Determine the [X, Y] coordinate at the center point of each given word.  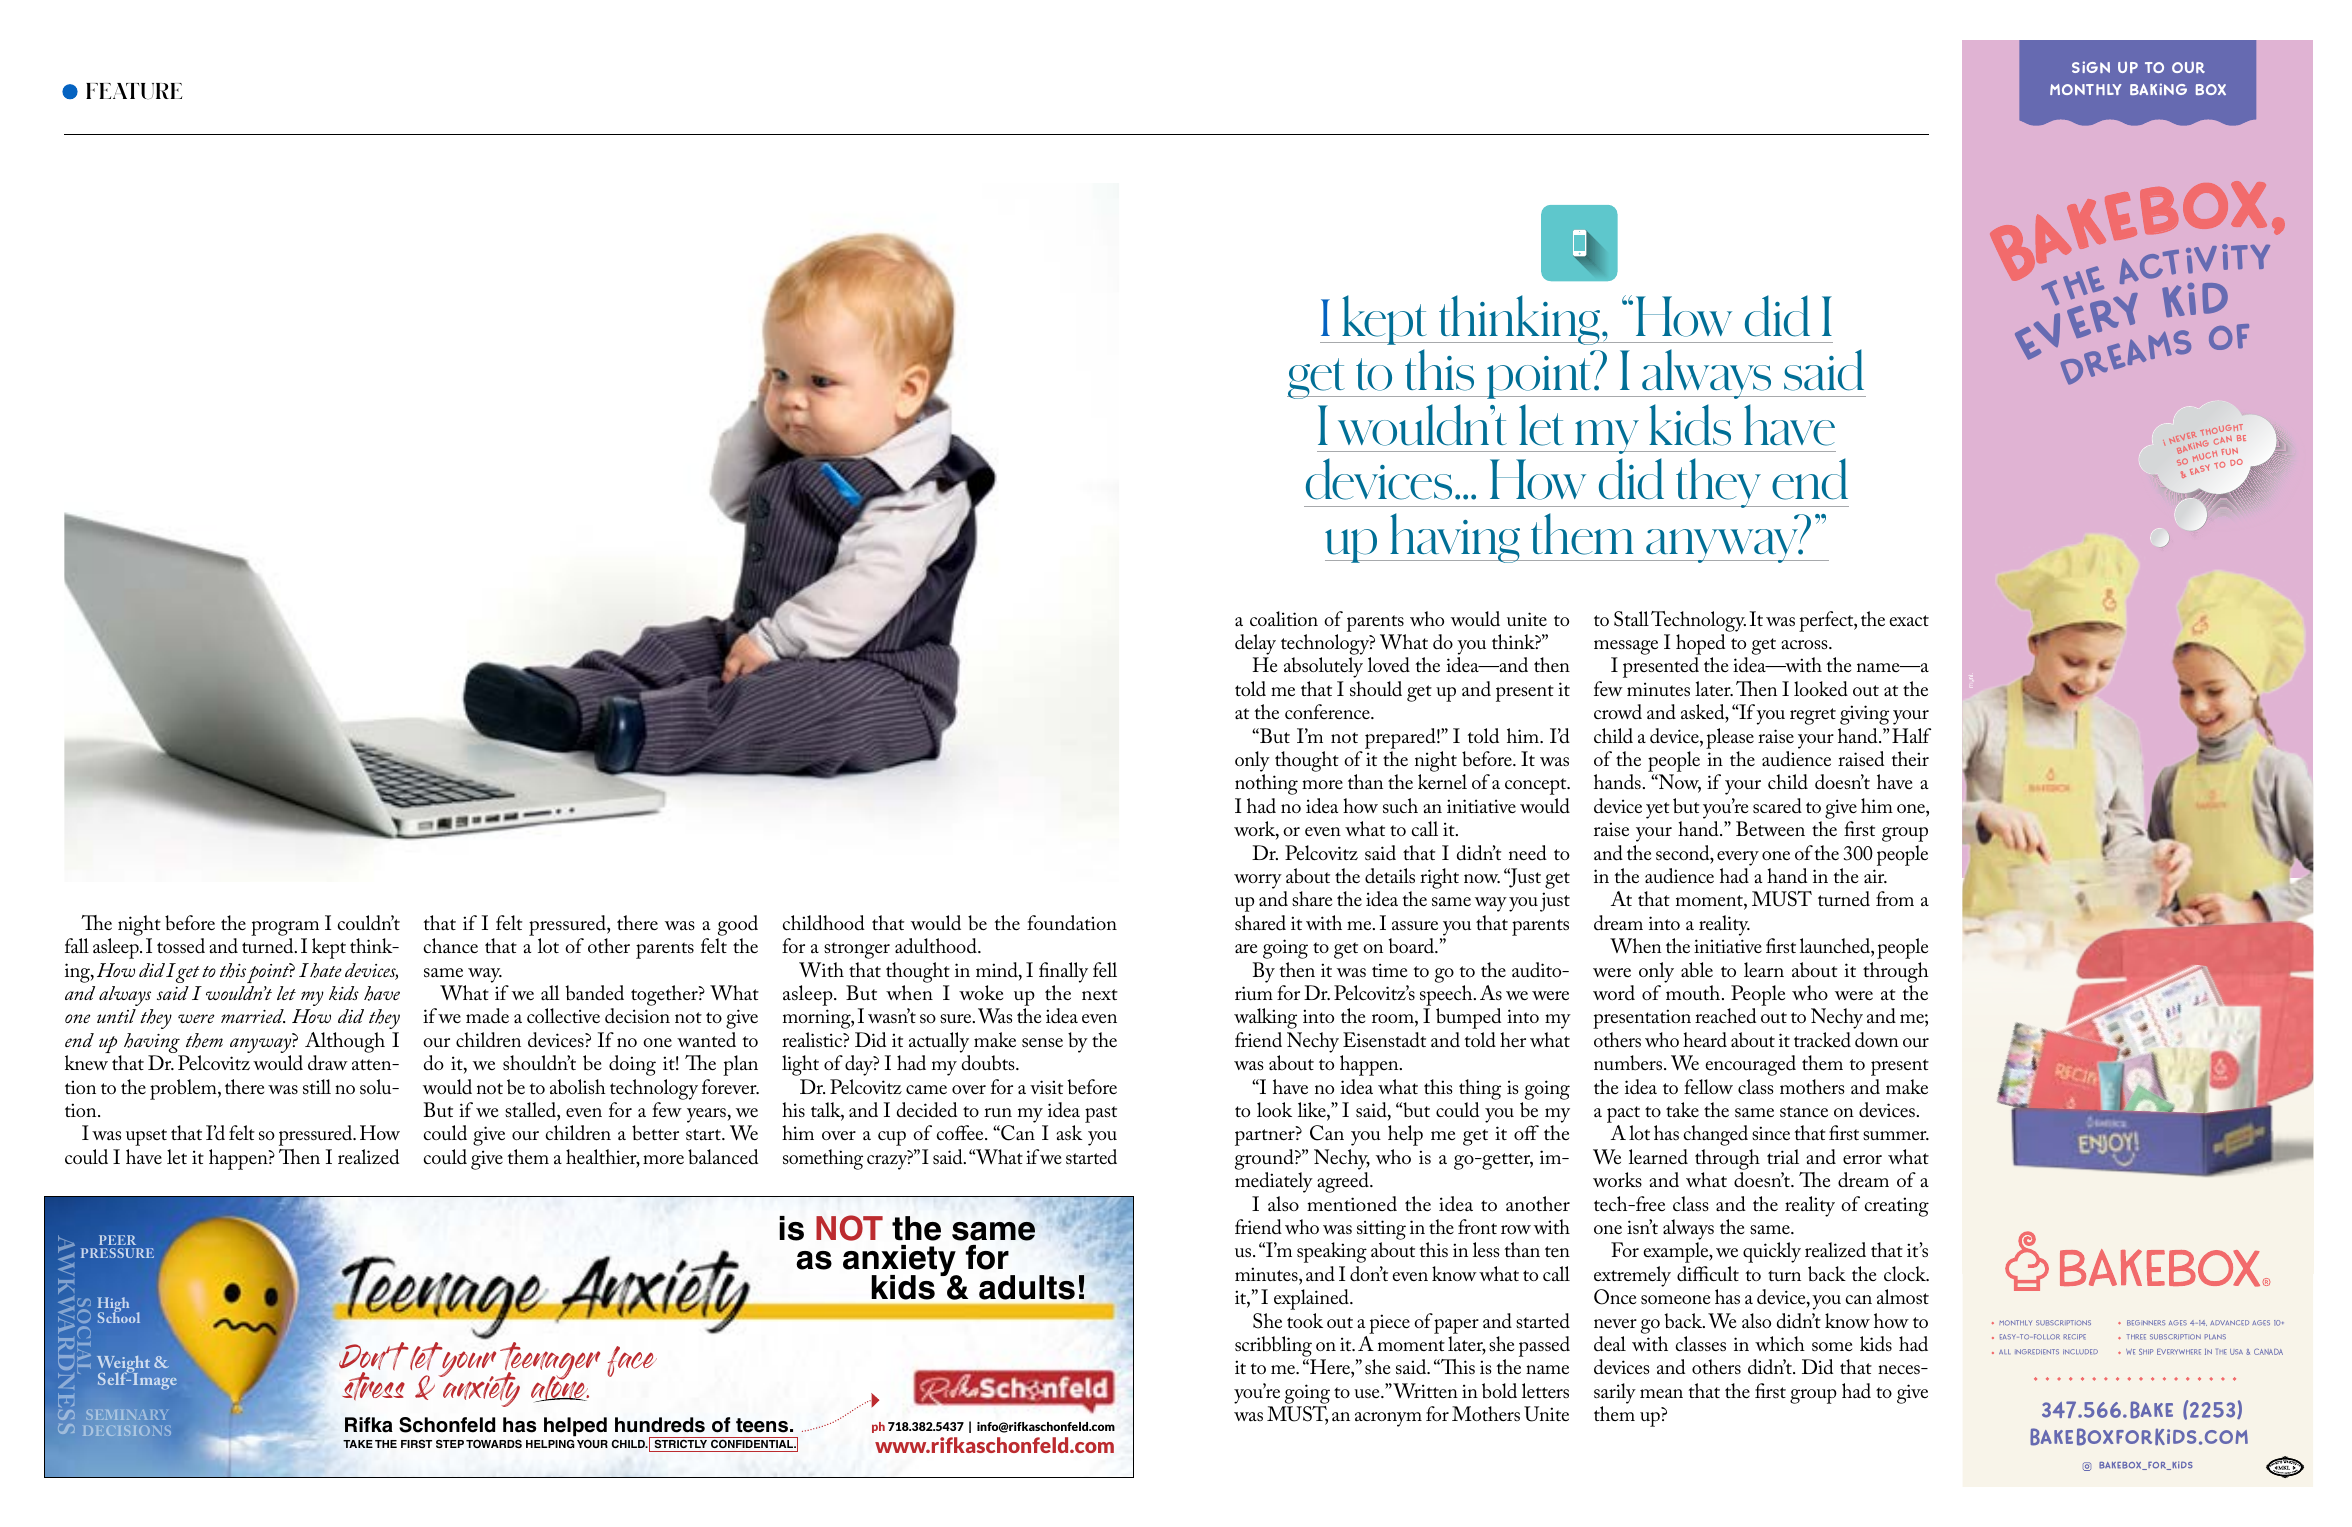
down [1877, 1040]
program [285, 928]
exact [1909, 621]
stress [373, 1386]
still [317, 1087]
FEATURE [134, 91]
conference [1328, 711]
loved [1389, 665]
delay [1255, 644]
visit [1046, 1087]
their [1910, 758]
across [1805, 645]
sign [2091, 67]
